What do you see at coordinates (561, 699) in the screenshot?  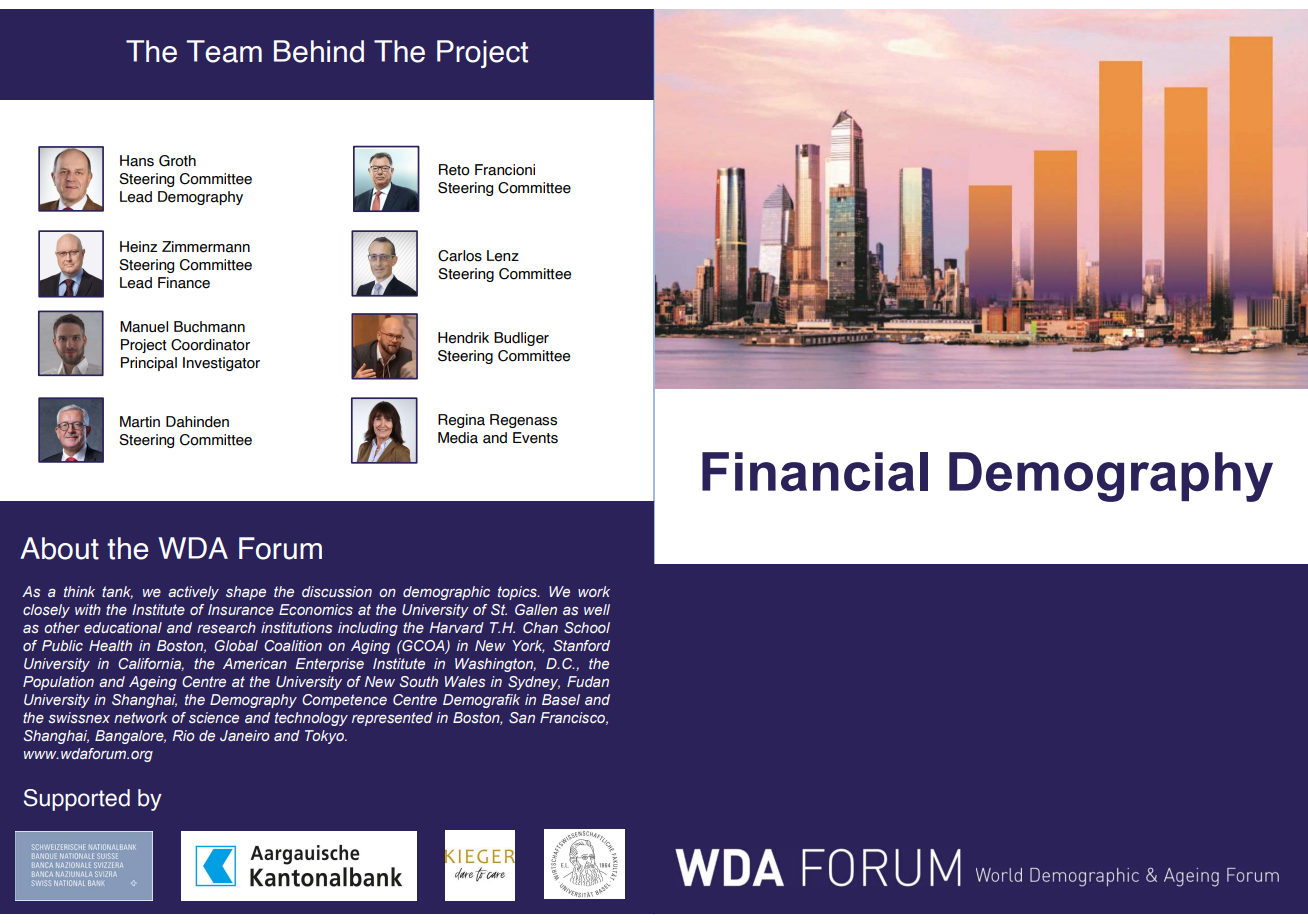 I see `Basel` at bounding box center [561, 699].
